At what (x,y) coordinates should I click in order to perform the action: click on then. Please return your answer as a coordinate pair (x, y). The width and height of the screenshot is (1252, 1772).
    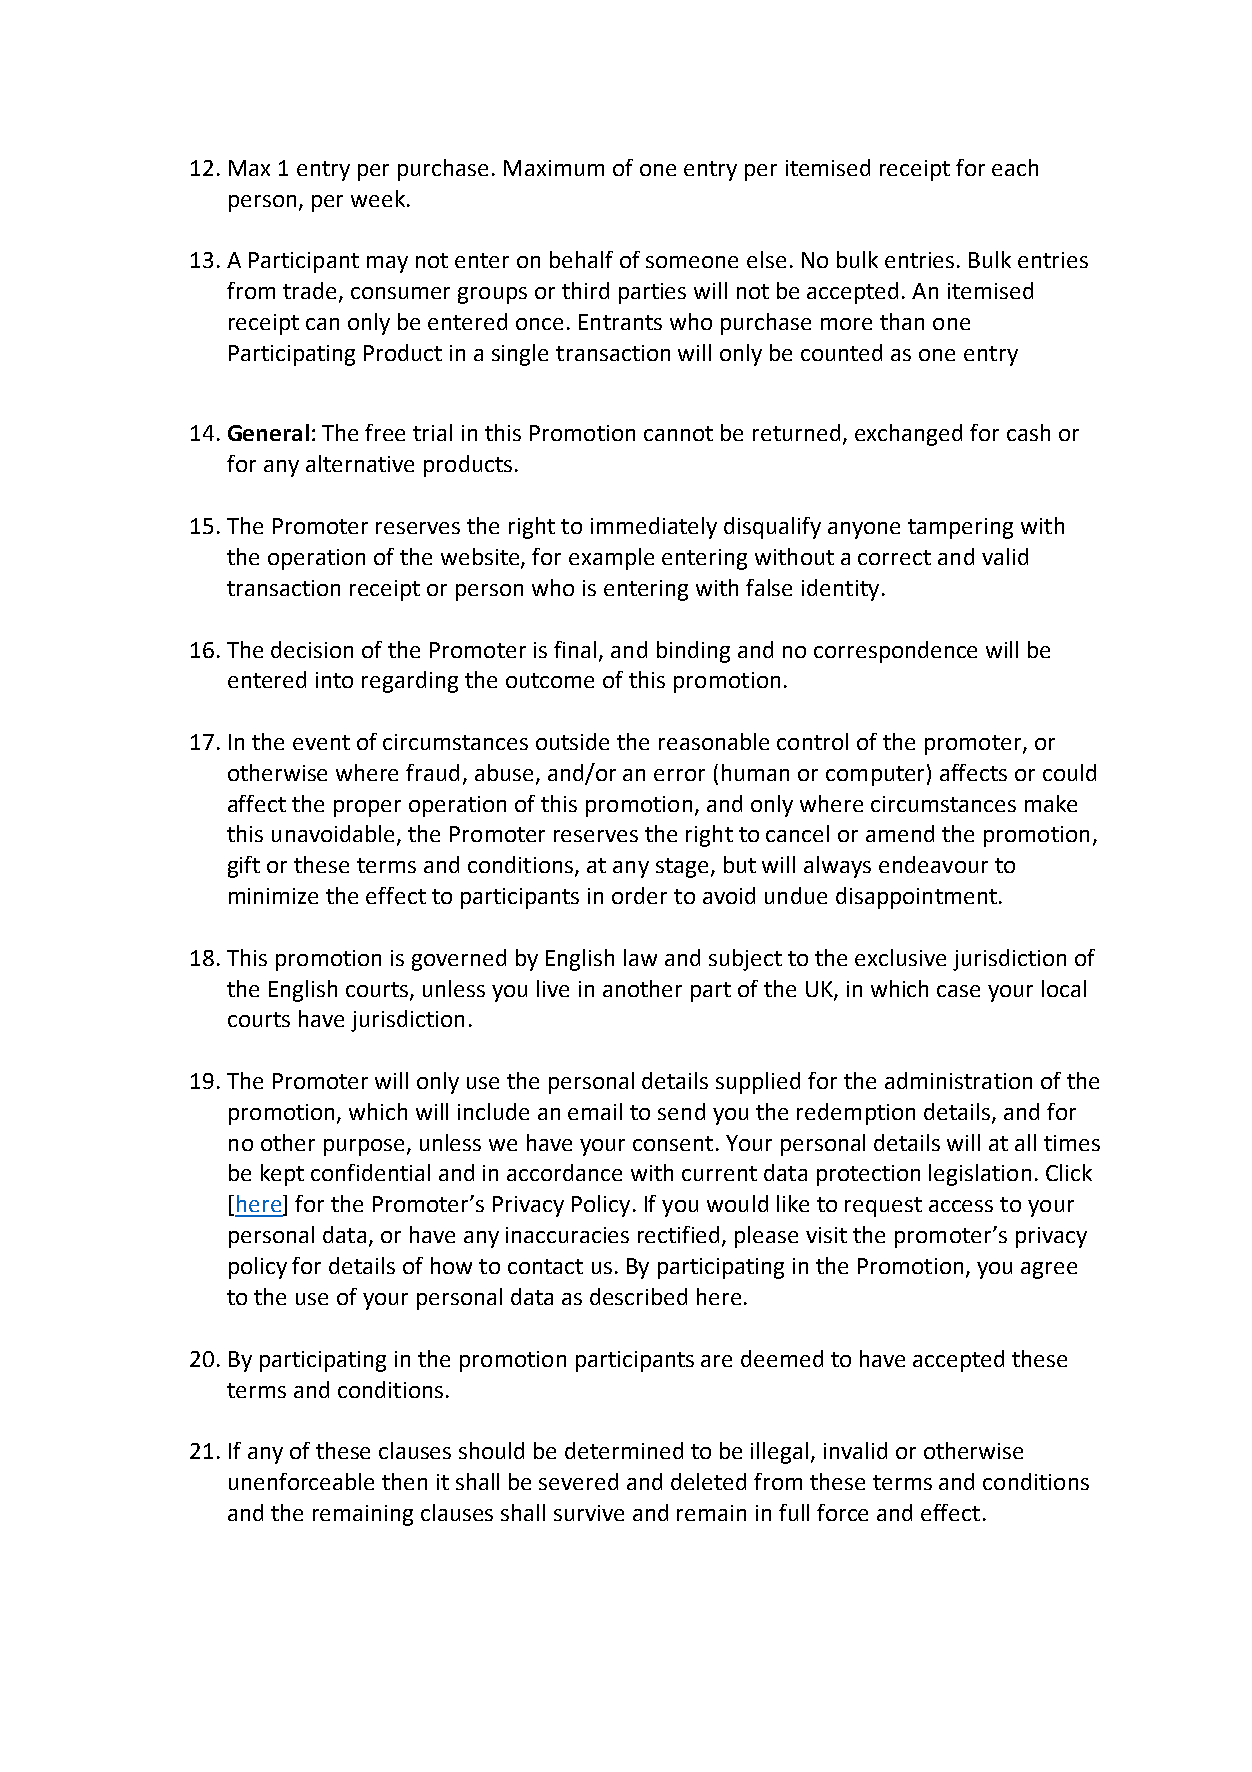
    Looking at the image, I should click on (404, 1481).
